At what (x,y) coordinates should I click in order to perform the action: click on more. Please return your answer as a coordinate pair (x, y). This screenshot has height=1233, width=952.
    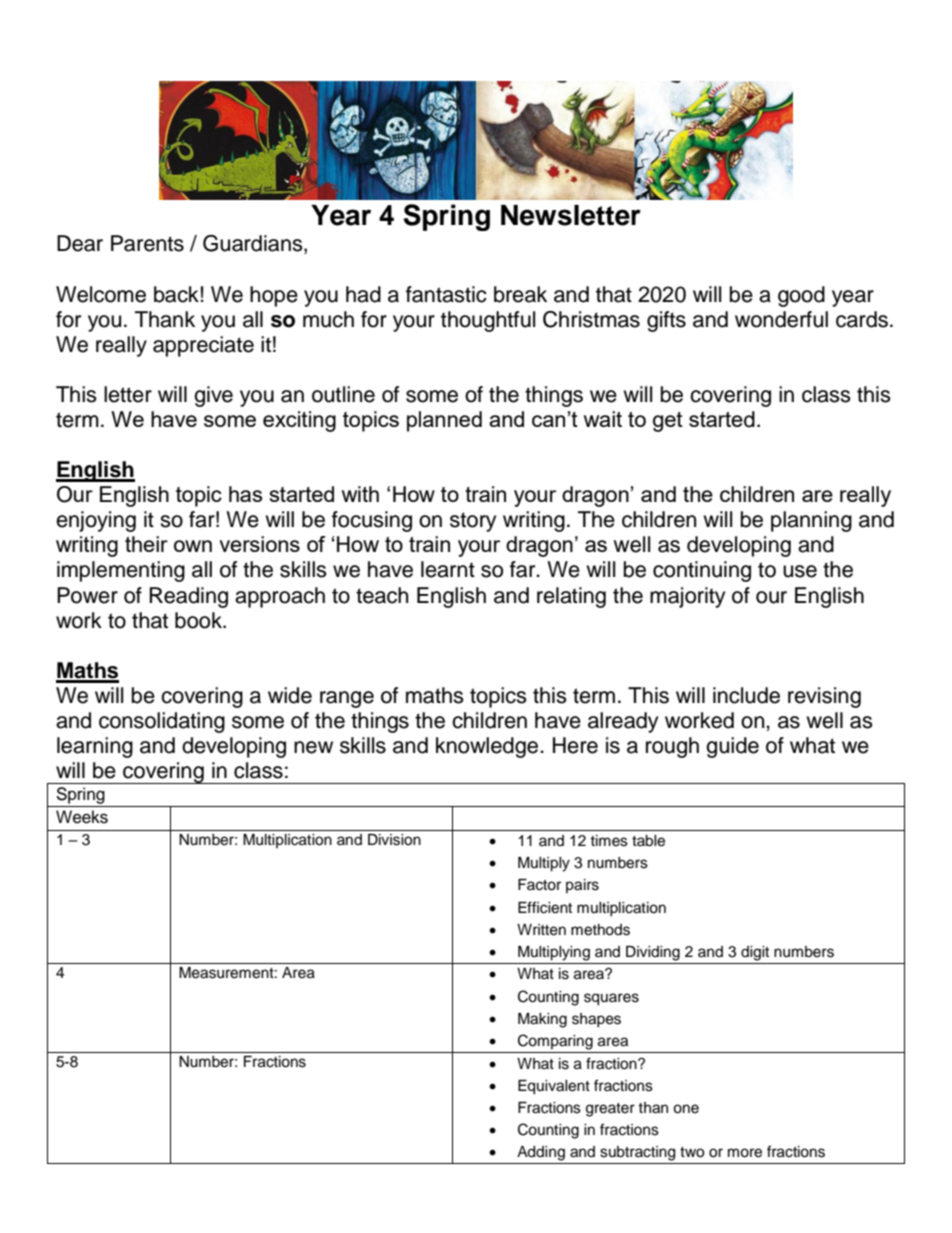
    Looking at the image, I should click on (745, 1153).
